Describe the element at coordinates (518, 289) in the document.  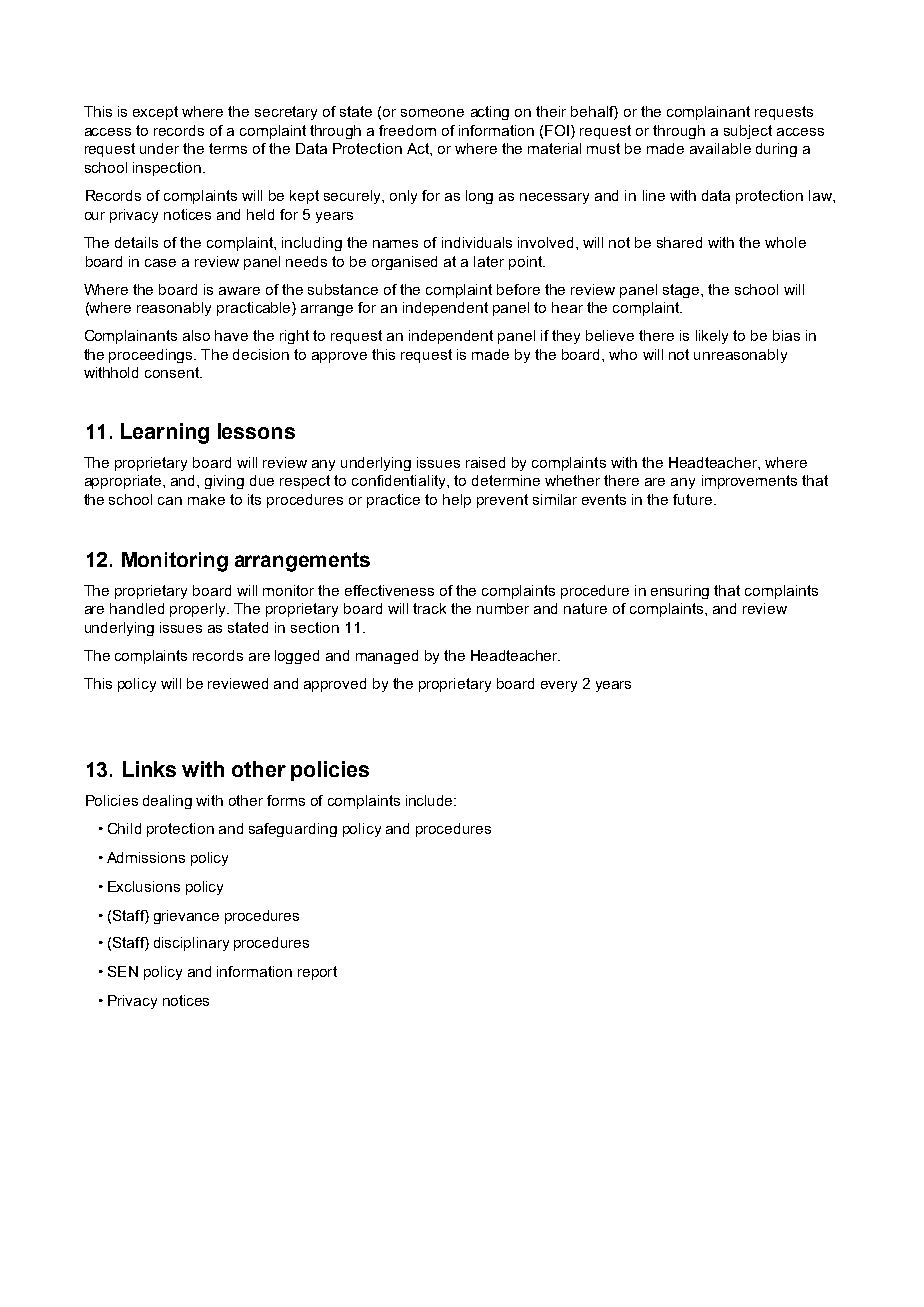
I see `before` at that location.
